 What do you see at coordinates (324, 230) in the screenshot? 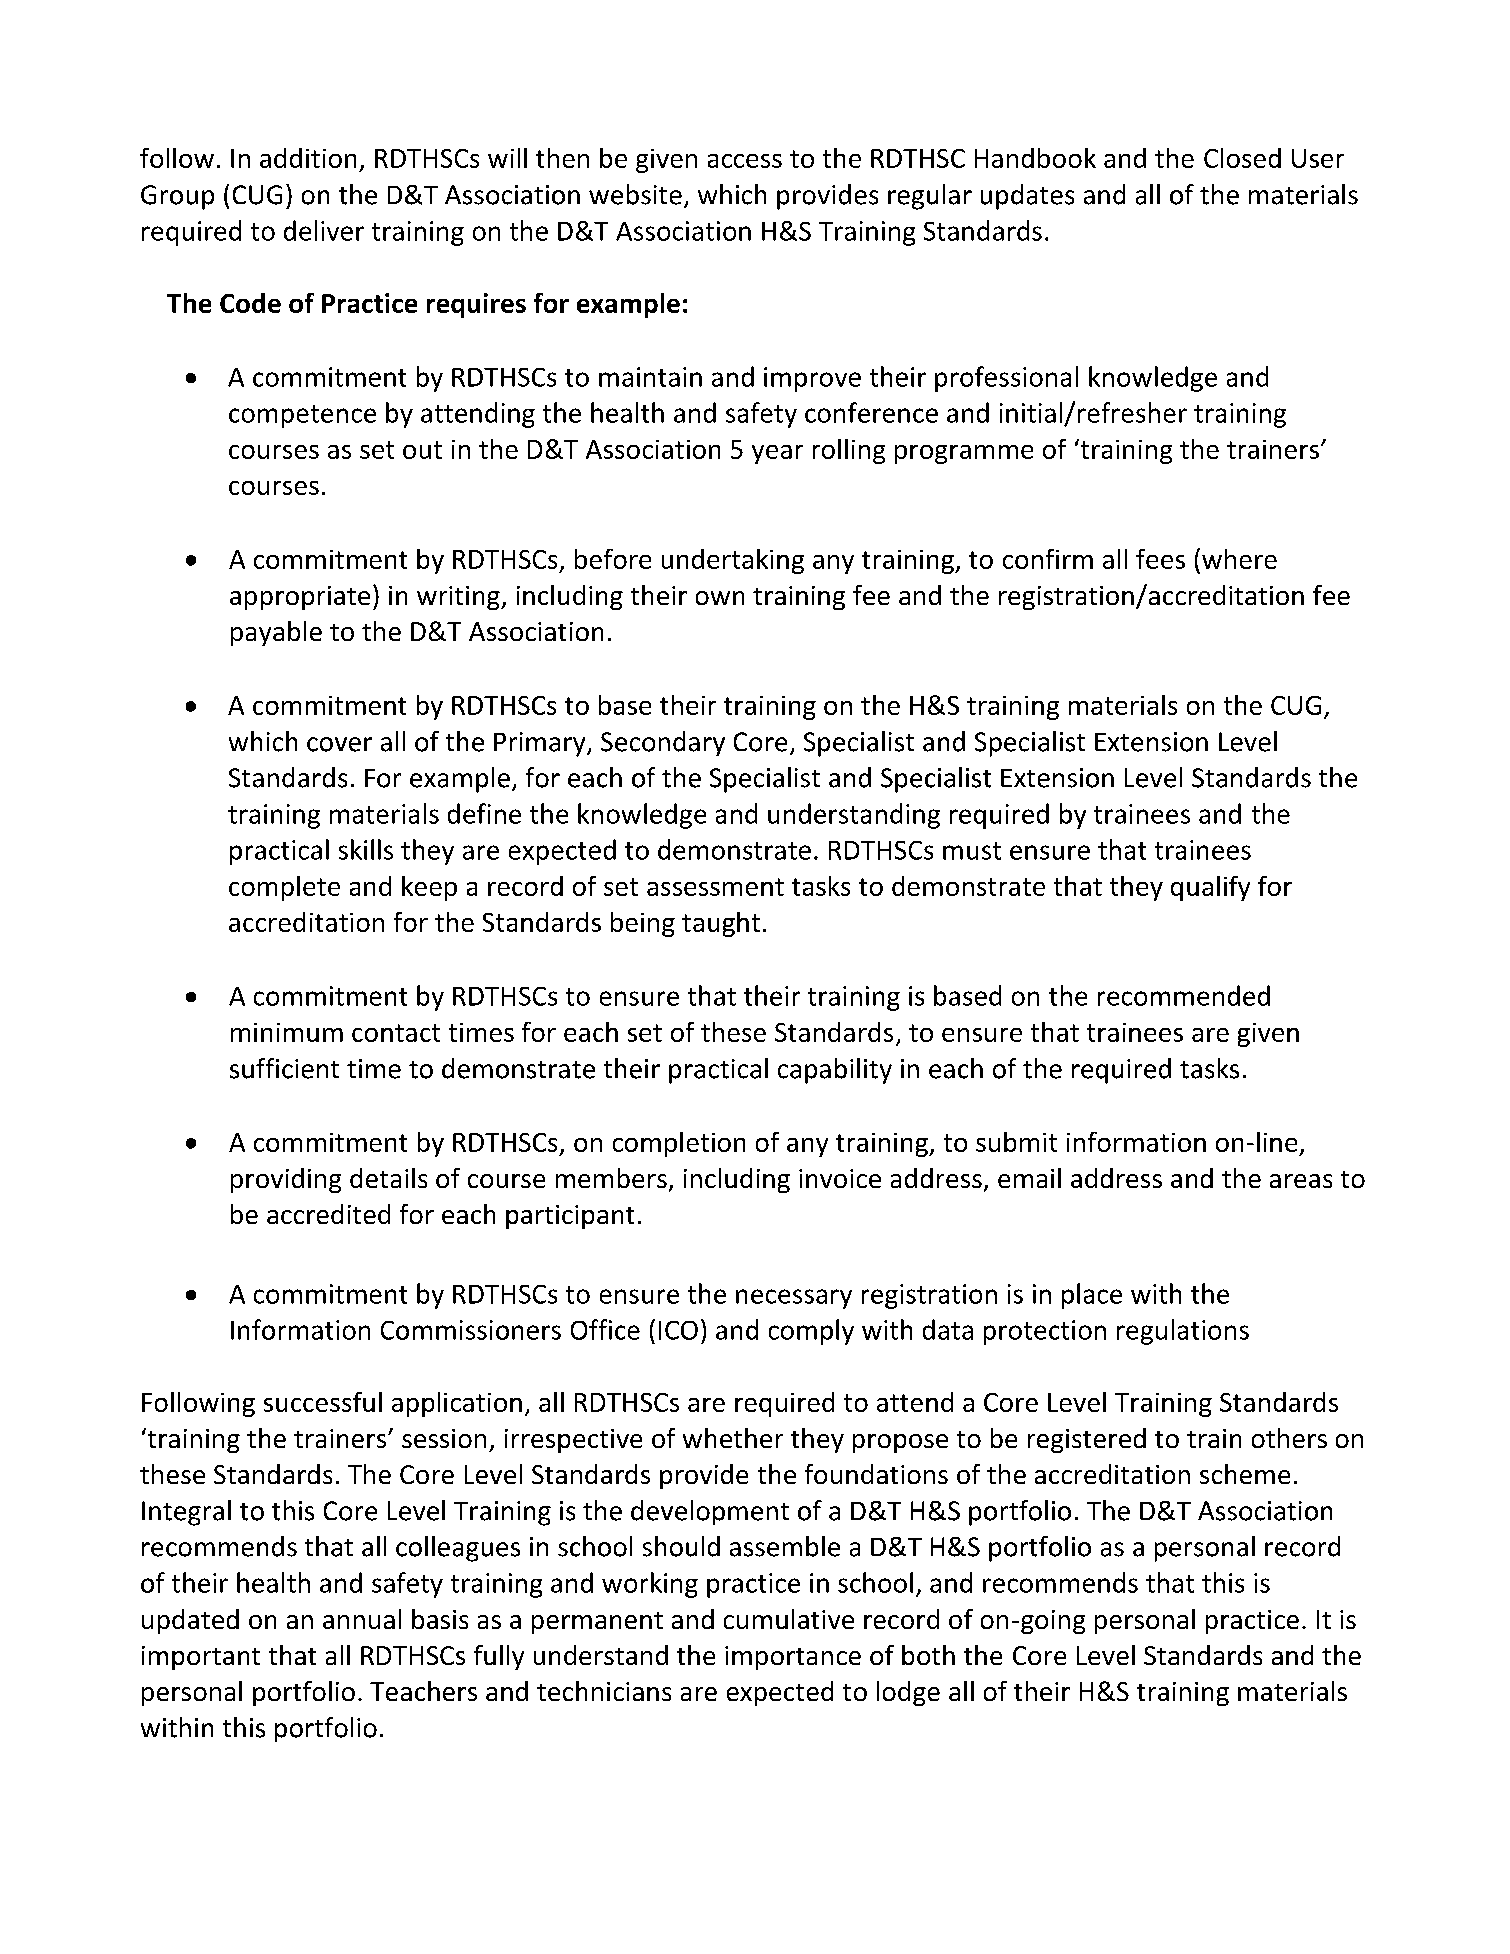
I see `deliver` at bounding box center [324, 230].
